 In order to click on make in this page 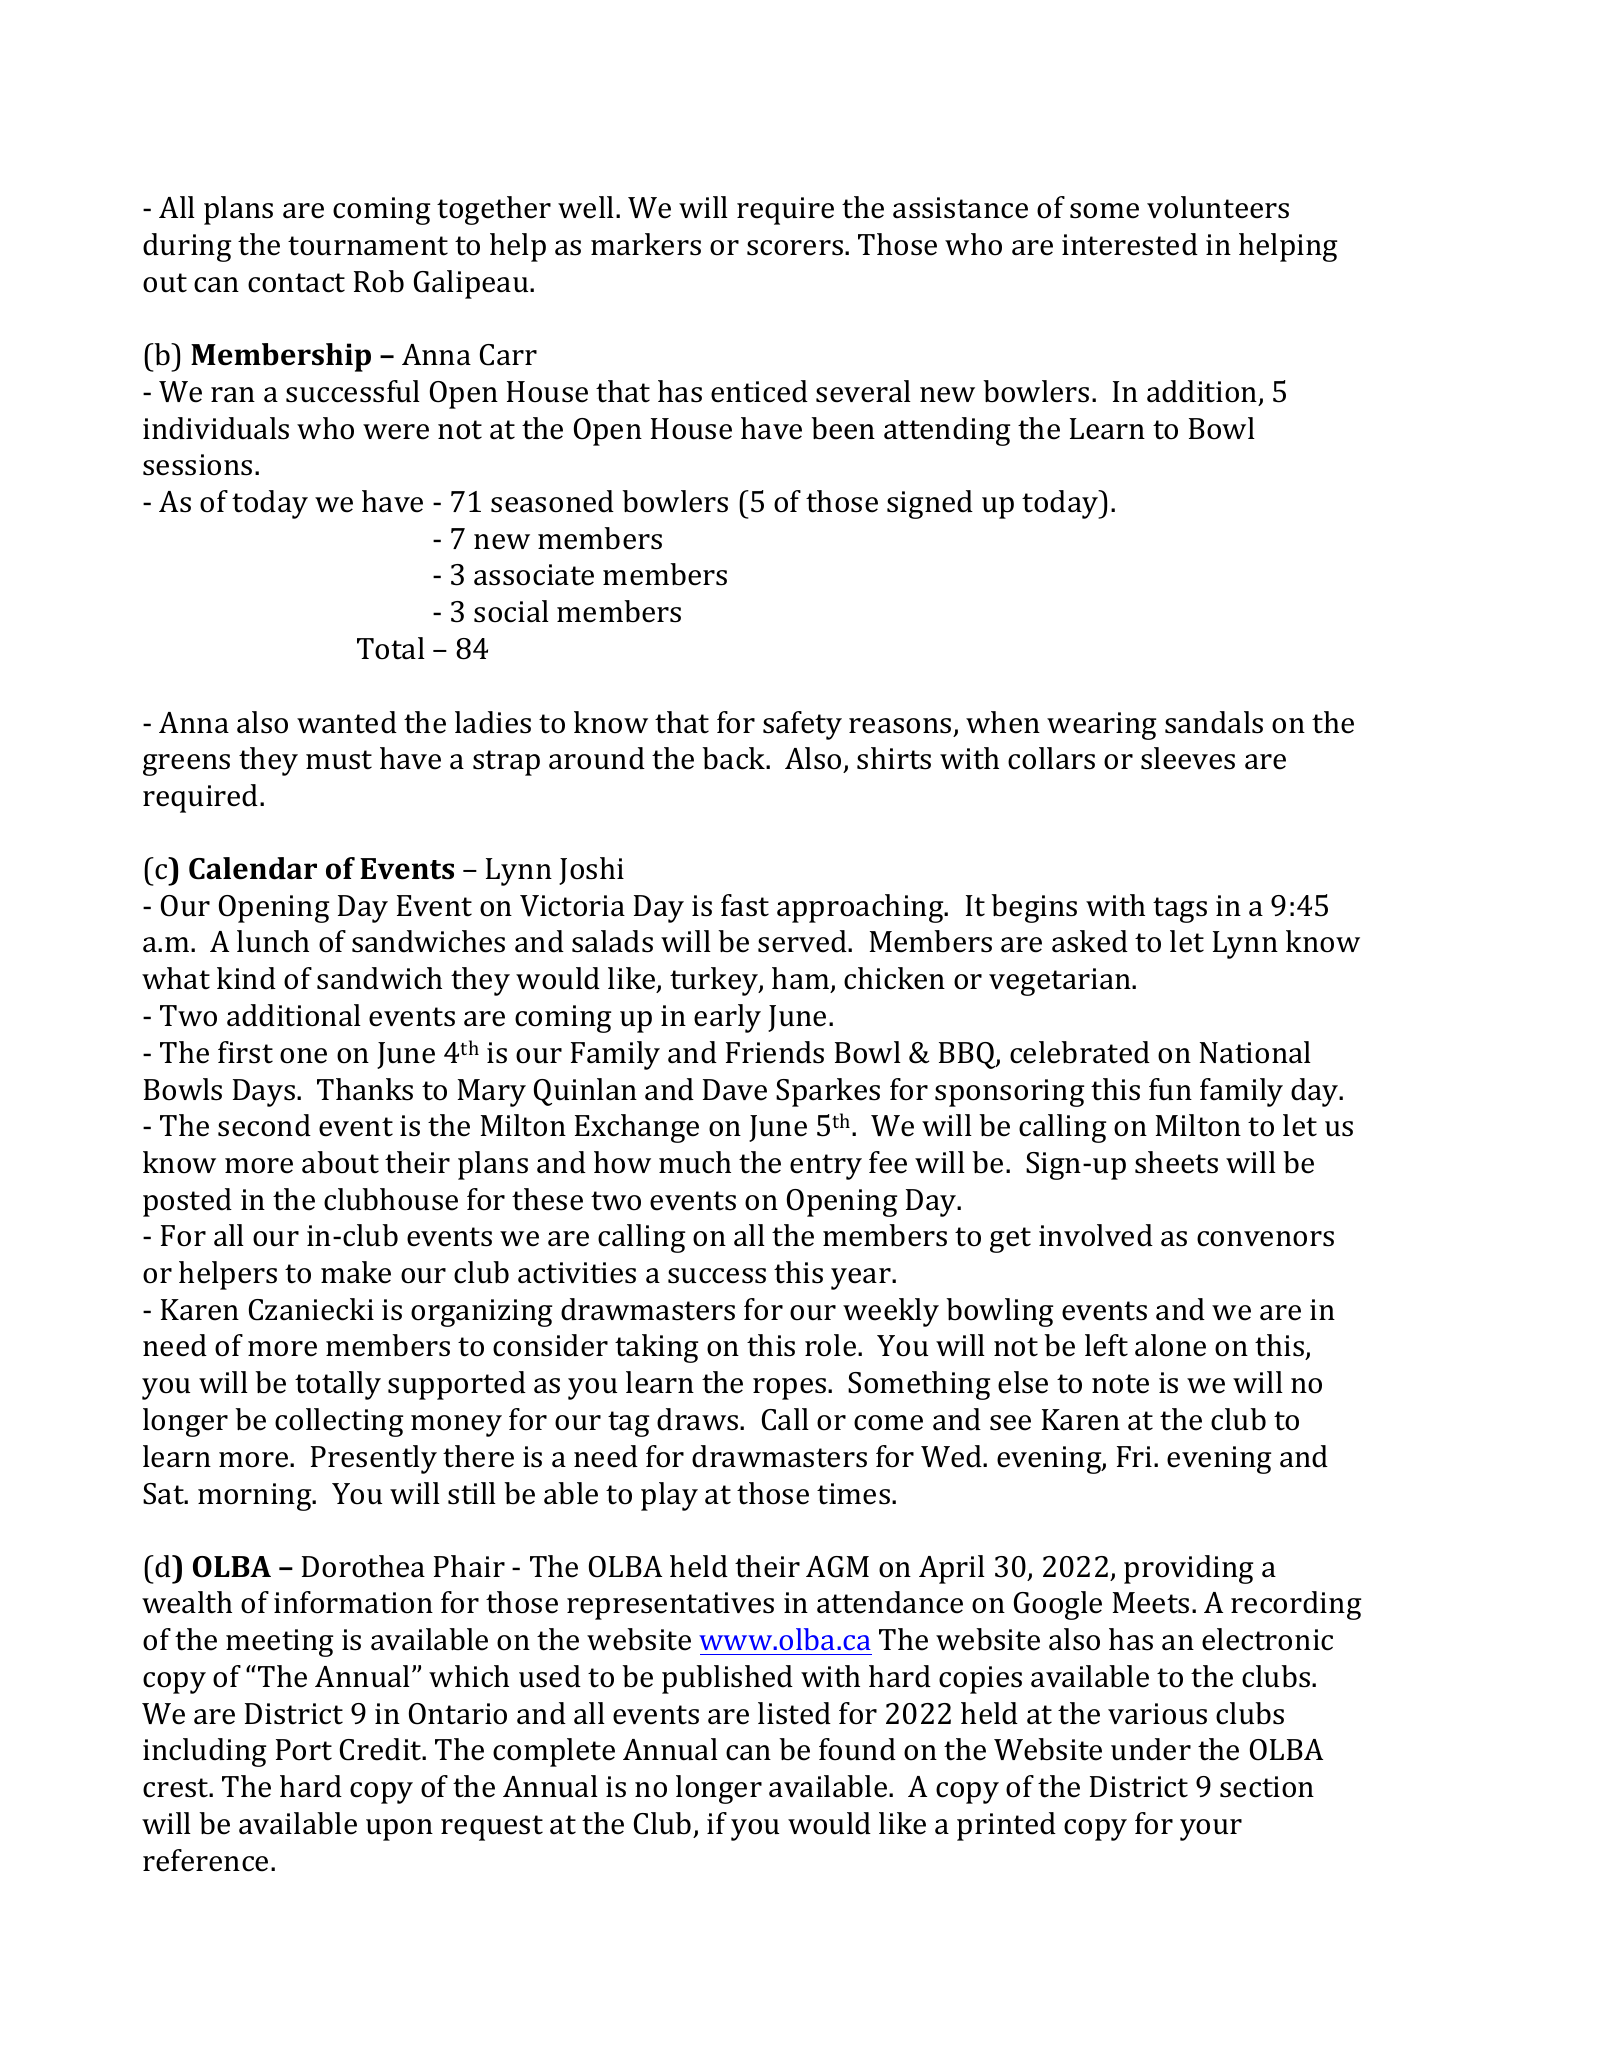, I will do `click(356, 1272)`.
